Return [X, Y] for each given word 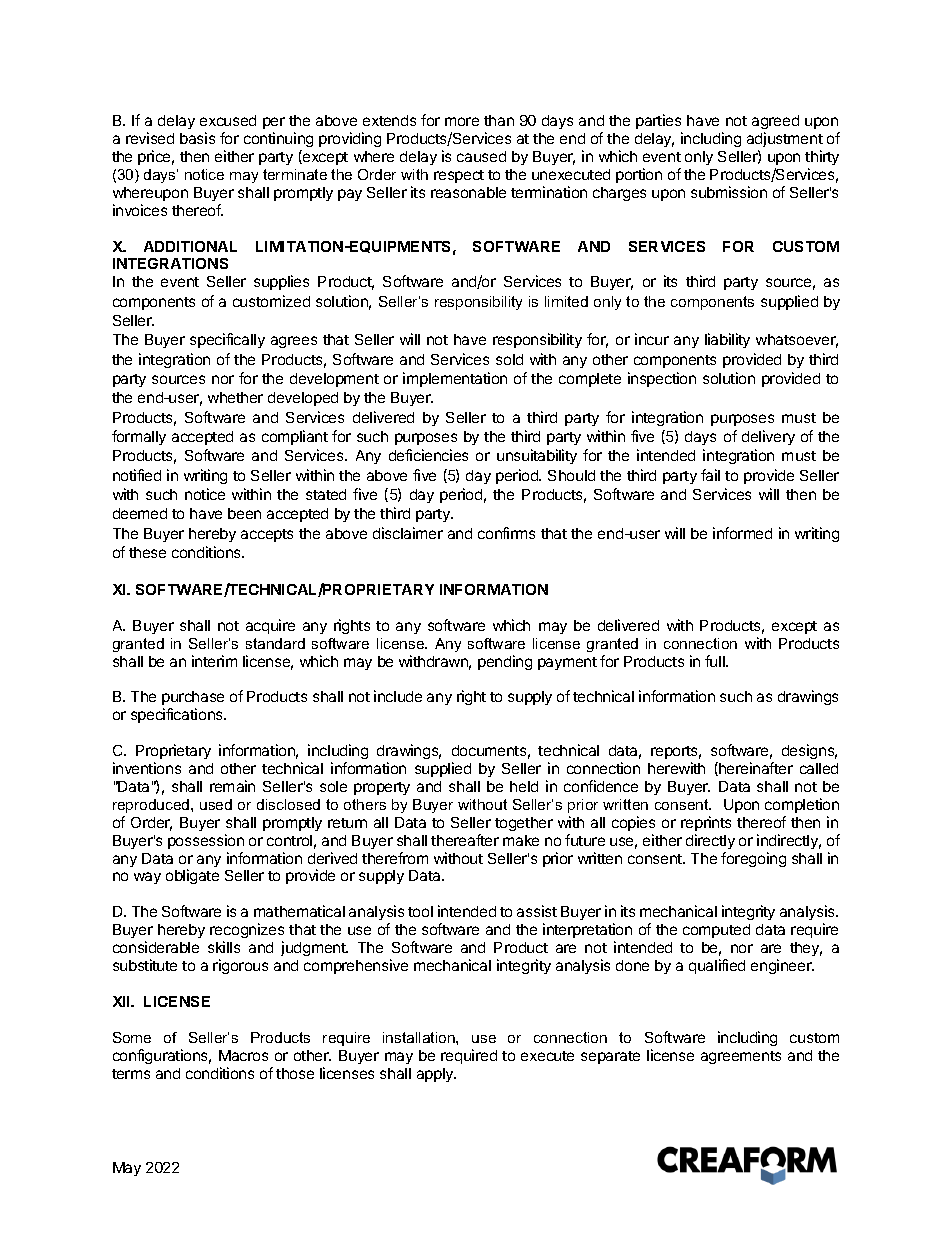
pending [505, 662]
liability [727, 340]
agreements [741, 1057]
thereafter [465, 840]
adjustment [785, 139]
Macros [243, 1055]
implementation [455, 379]
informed [742, 533]
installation [420, 1037]
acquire [270, 626]
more [462, 121]
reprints [706, 823]
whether [235, 397]
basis [197, 138]
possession [206, 841]
